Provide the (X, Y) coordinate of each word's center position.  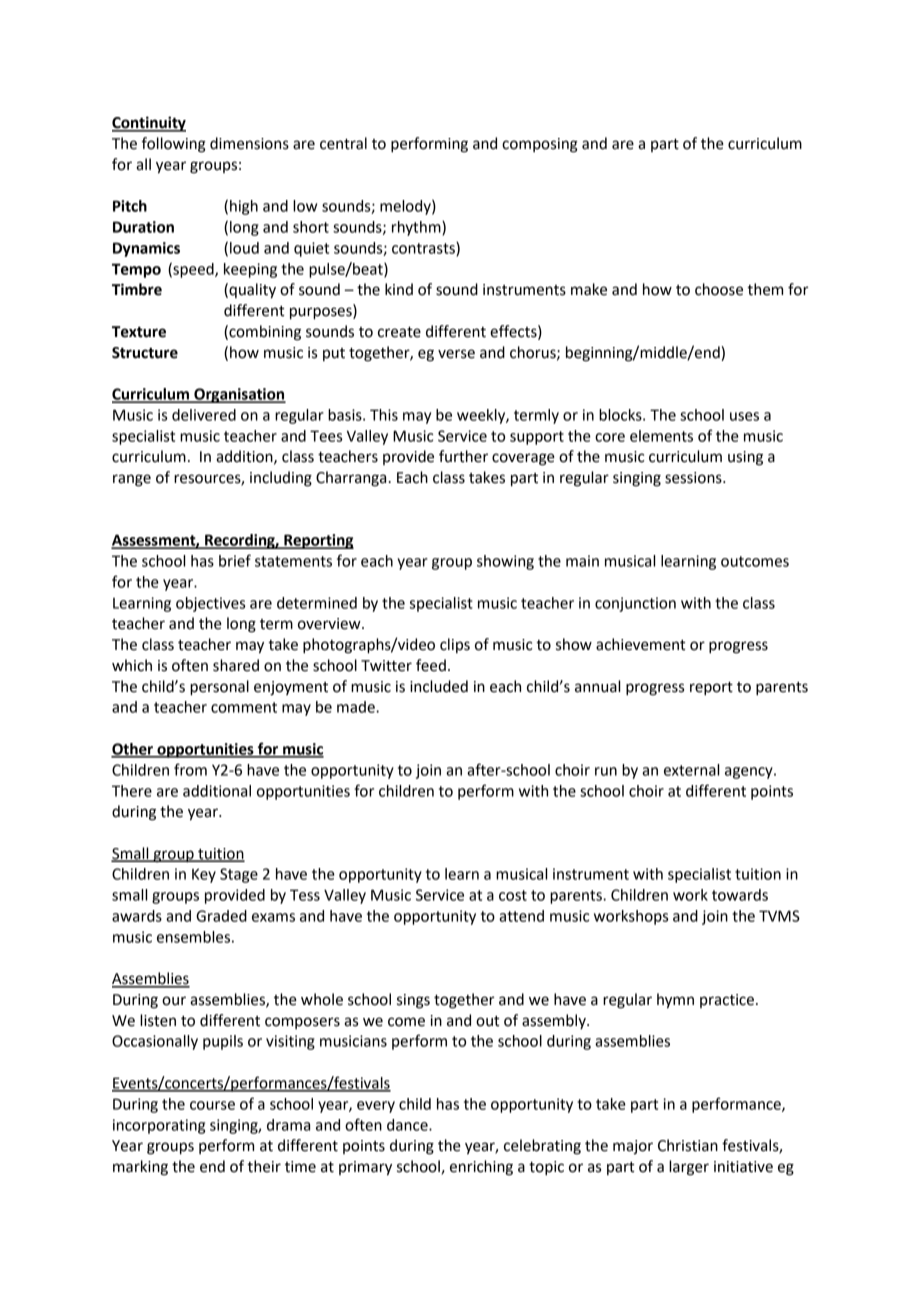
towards (740, 895)
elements (661, 436)
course (212, 1105)
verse (456, 354)
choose (719, 289)
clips (455, 645)
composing (540, 145)
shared (236, 665)
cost (513, 895)
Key (204, 875)
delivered (204, 415)
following (174, 145)
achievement (640, 644)
